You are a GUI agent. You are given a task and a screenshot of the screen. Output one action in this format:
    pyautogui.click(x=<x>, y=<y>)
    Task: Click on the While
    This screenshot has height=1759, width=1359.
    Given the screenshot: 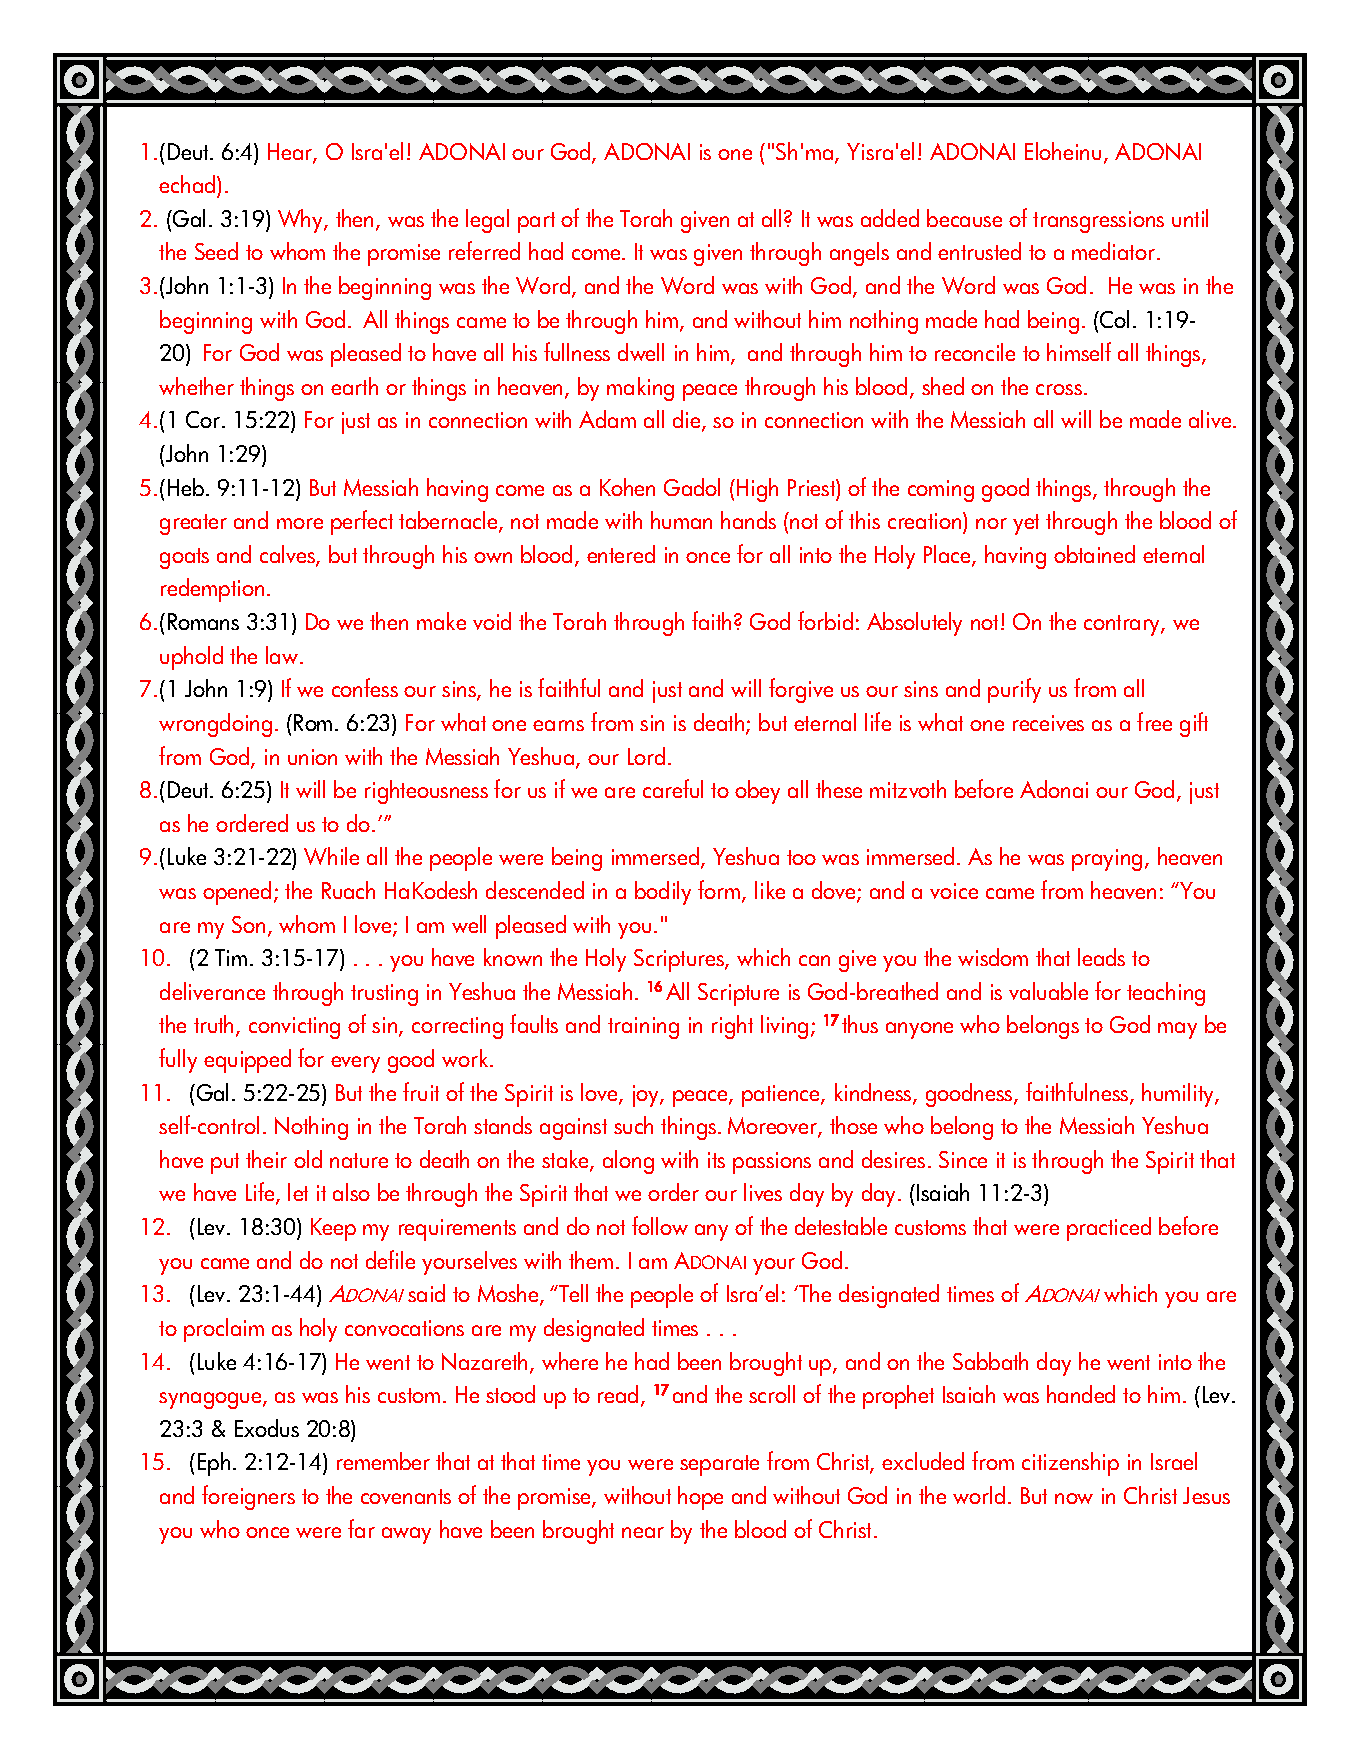 What is the action you would take?
    pyautogui.click(x=331, y=856)
